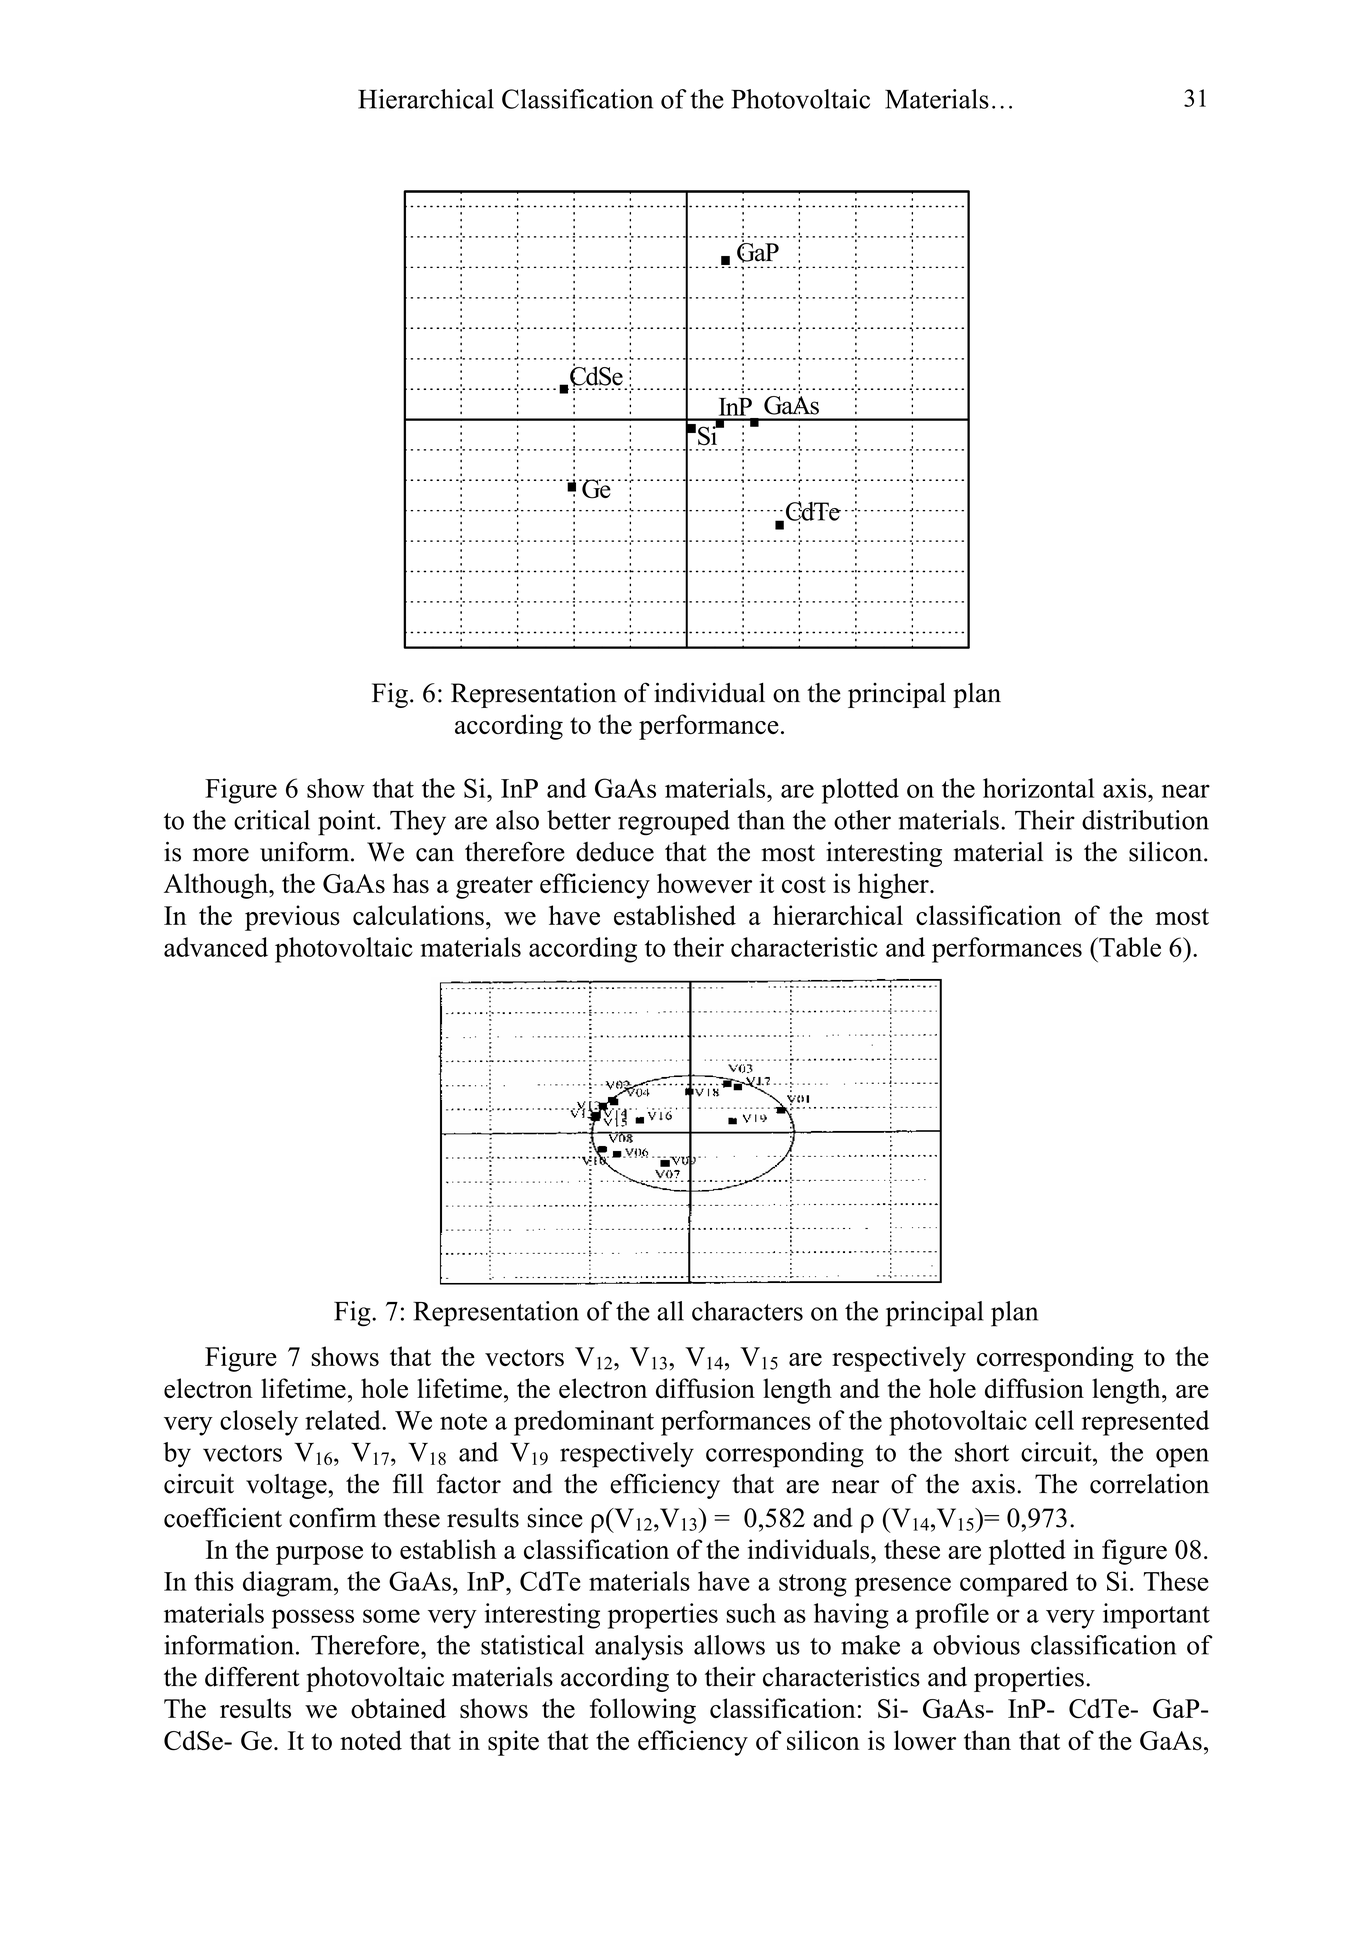 The height and width of the screenshot is (1941, 1372). What do you see at coordinates (643, 1711) in the screenshot?
I see `following` at bounding box center [643, 1711].
